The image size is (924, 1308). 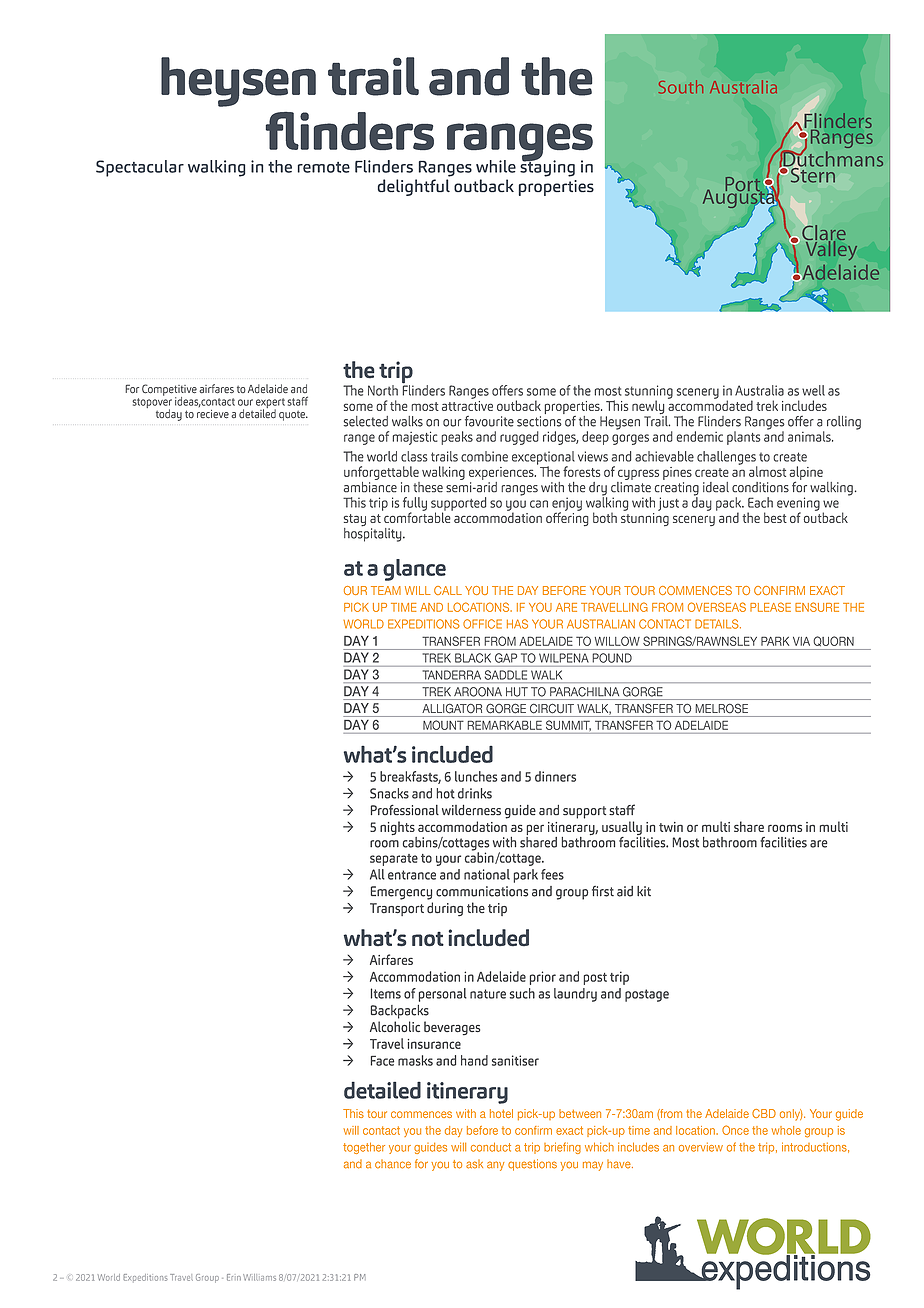 I want to click on Once, so click(x=735, y=1130).
